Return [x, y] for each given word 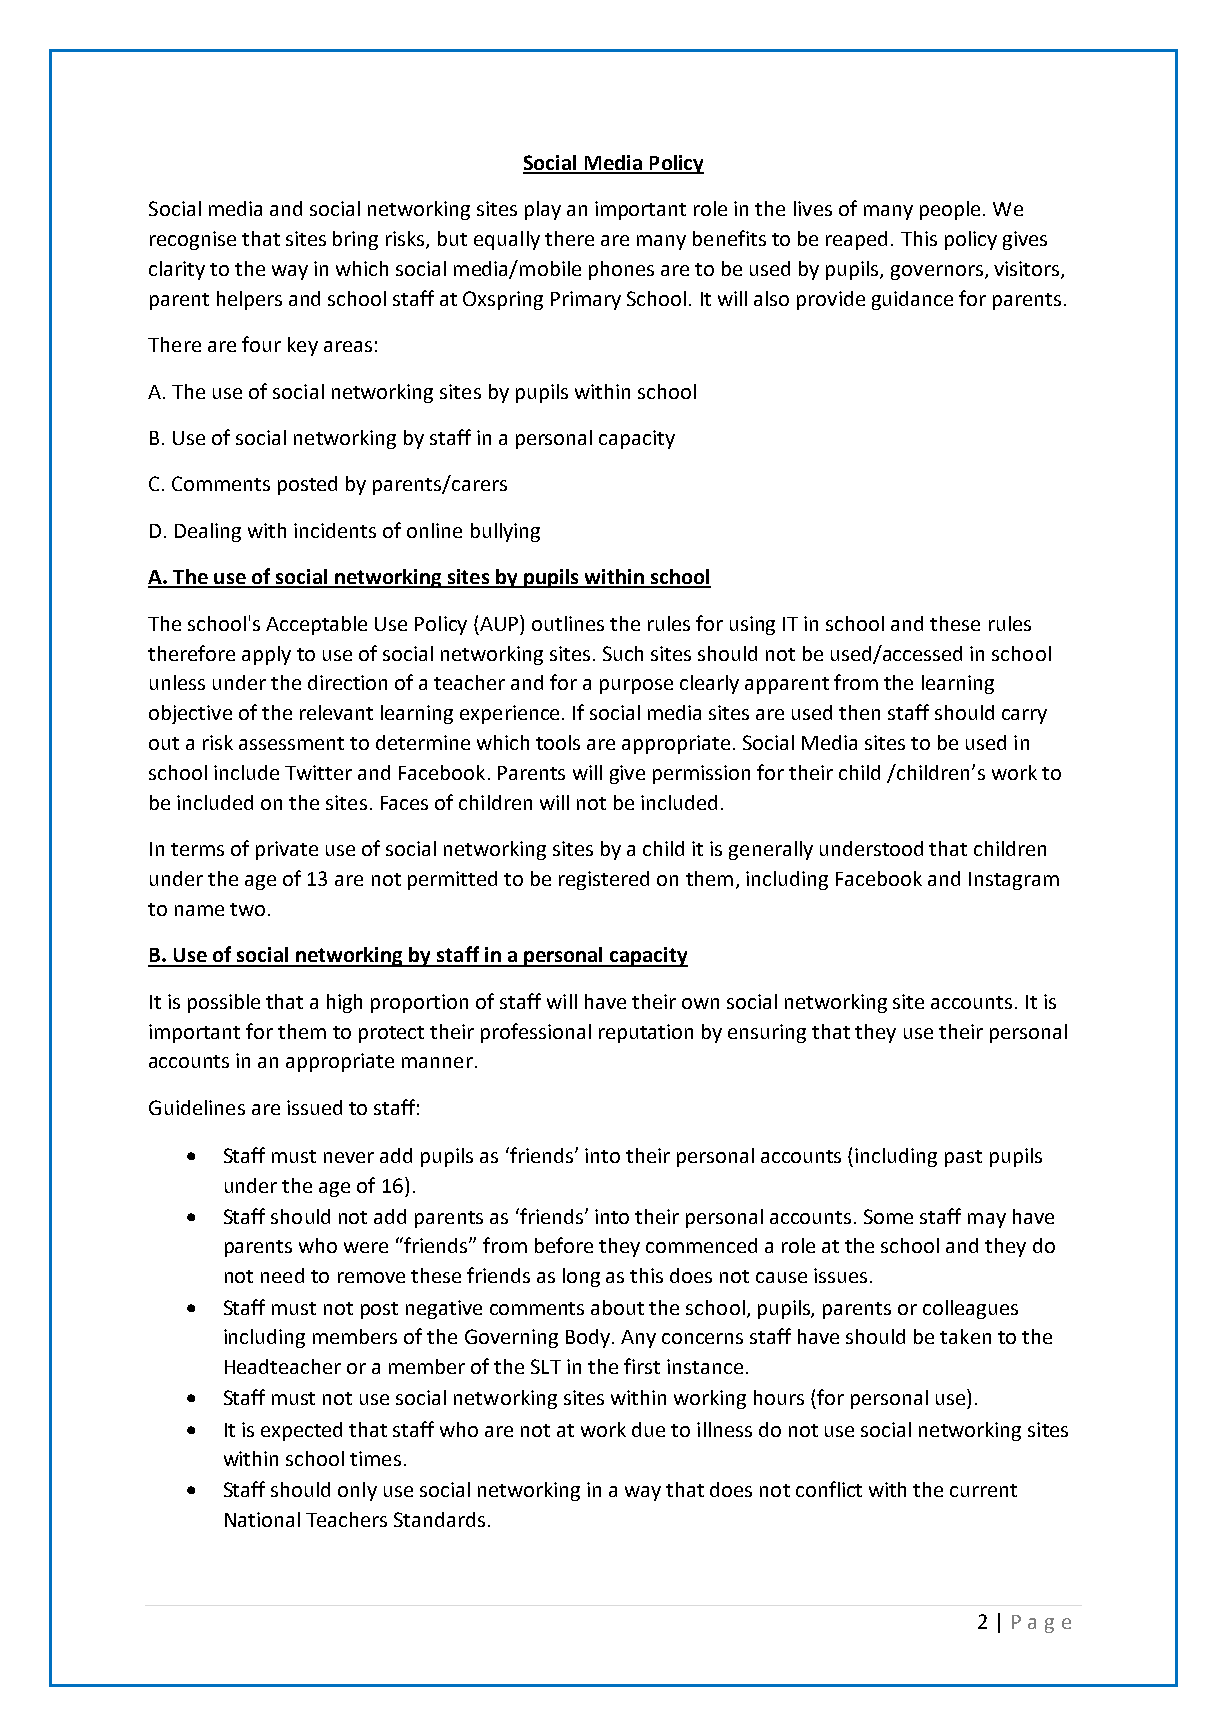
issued [314, 1107]
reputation [646, 1033]
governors [937, 272]
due [648, 1429]
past [963, 1158]
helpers [249, 300]
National [262, 1519]
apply [266, 655]
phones [621, 270]
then [859, 712]
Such [623, 653]
